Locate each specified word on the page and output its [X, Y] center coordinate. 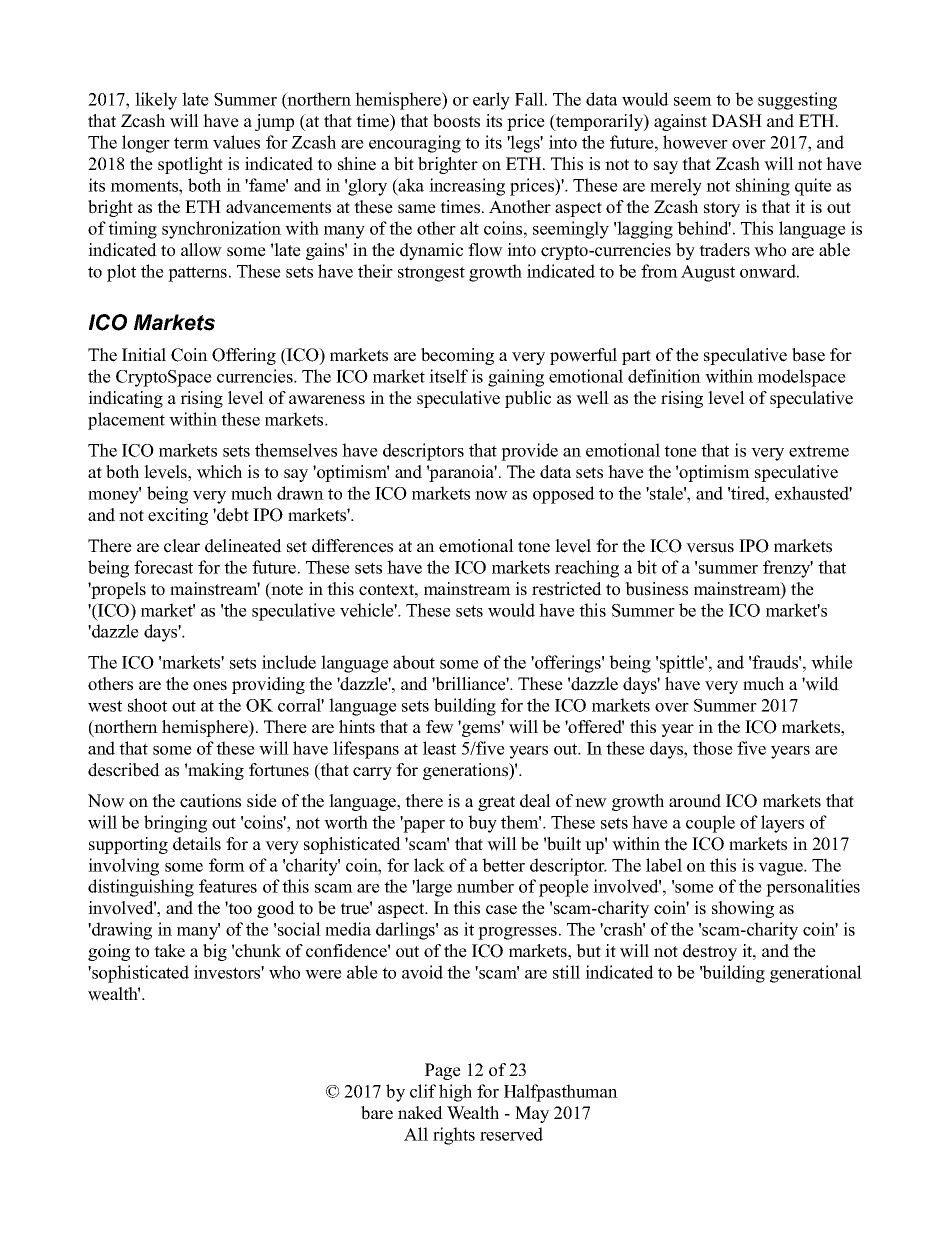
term [191, 143]
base [808, 355]
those [713, 748]
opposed [564, 495]
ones [210, 686]
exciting [178, 516]
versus [710, 548]
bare [377, 1113]
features [228, 886]
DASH [737, 121]
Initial [144, 354]
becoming [457, 356]
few [440, 727]
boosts [456, 121]
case [501, 910]
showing [743, 909]
